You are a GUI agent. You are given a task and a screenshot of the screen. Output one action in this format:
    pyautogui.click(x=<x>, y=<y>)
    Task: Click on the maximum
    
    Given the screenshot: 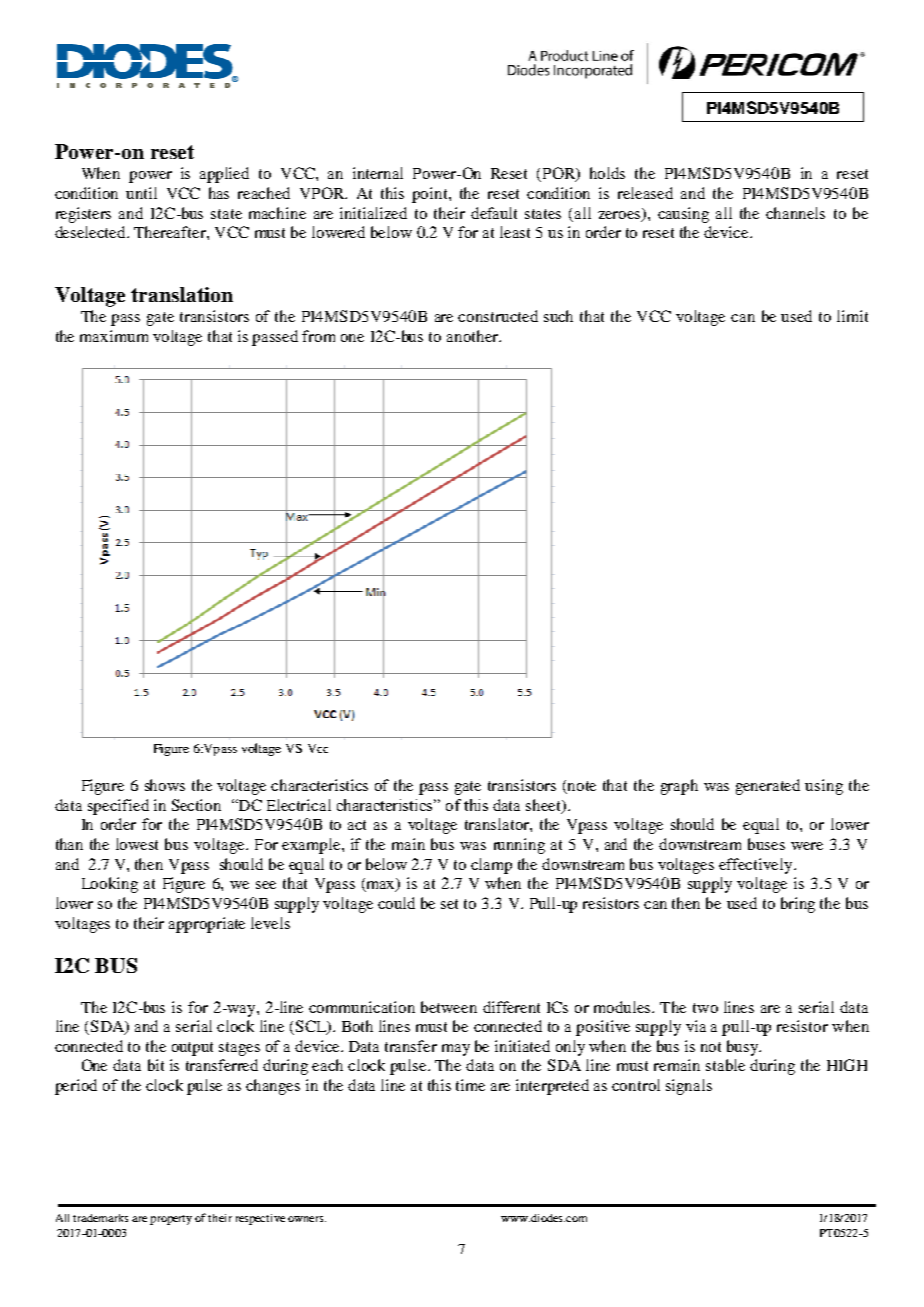 What is the action you would take?
    pyautogui.click(x=114, y=336)
